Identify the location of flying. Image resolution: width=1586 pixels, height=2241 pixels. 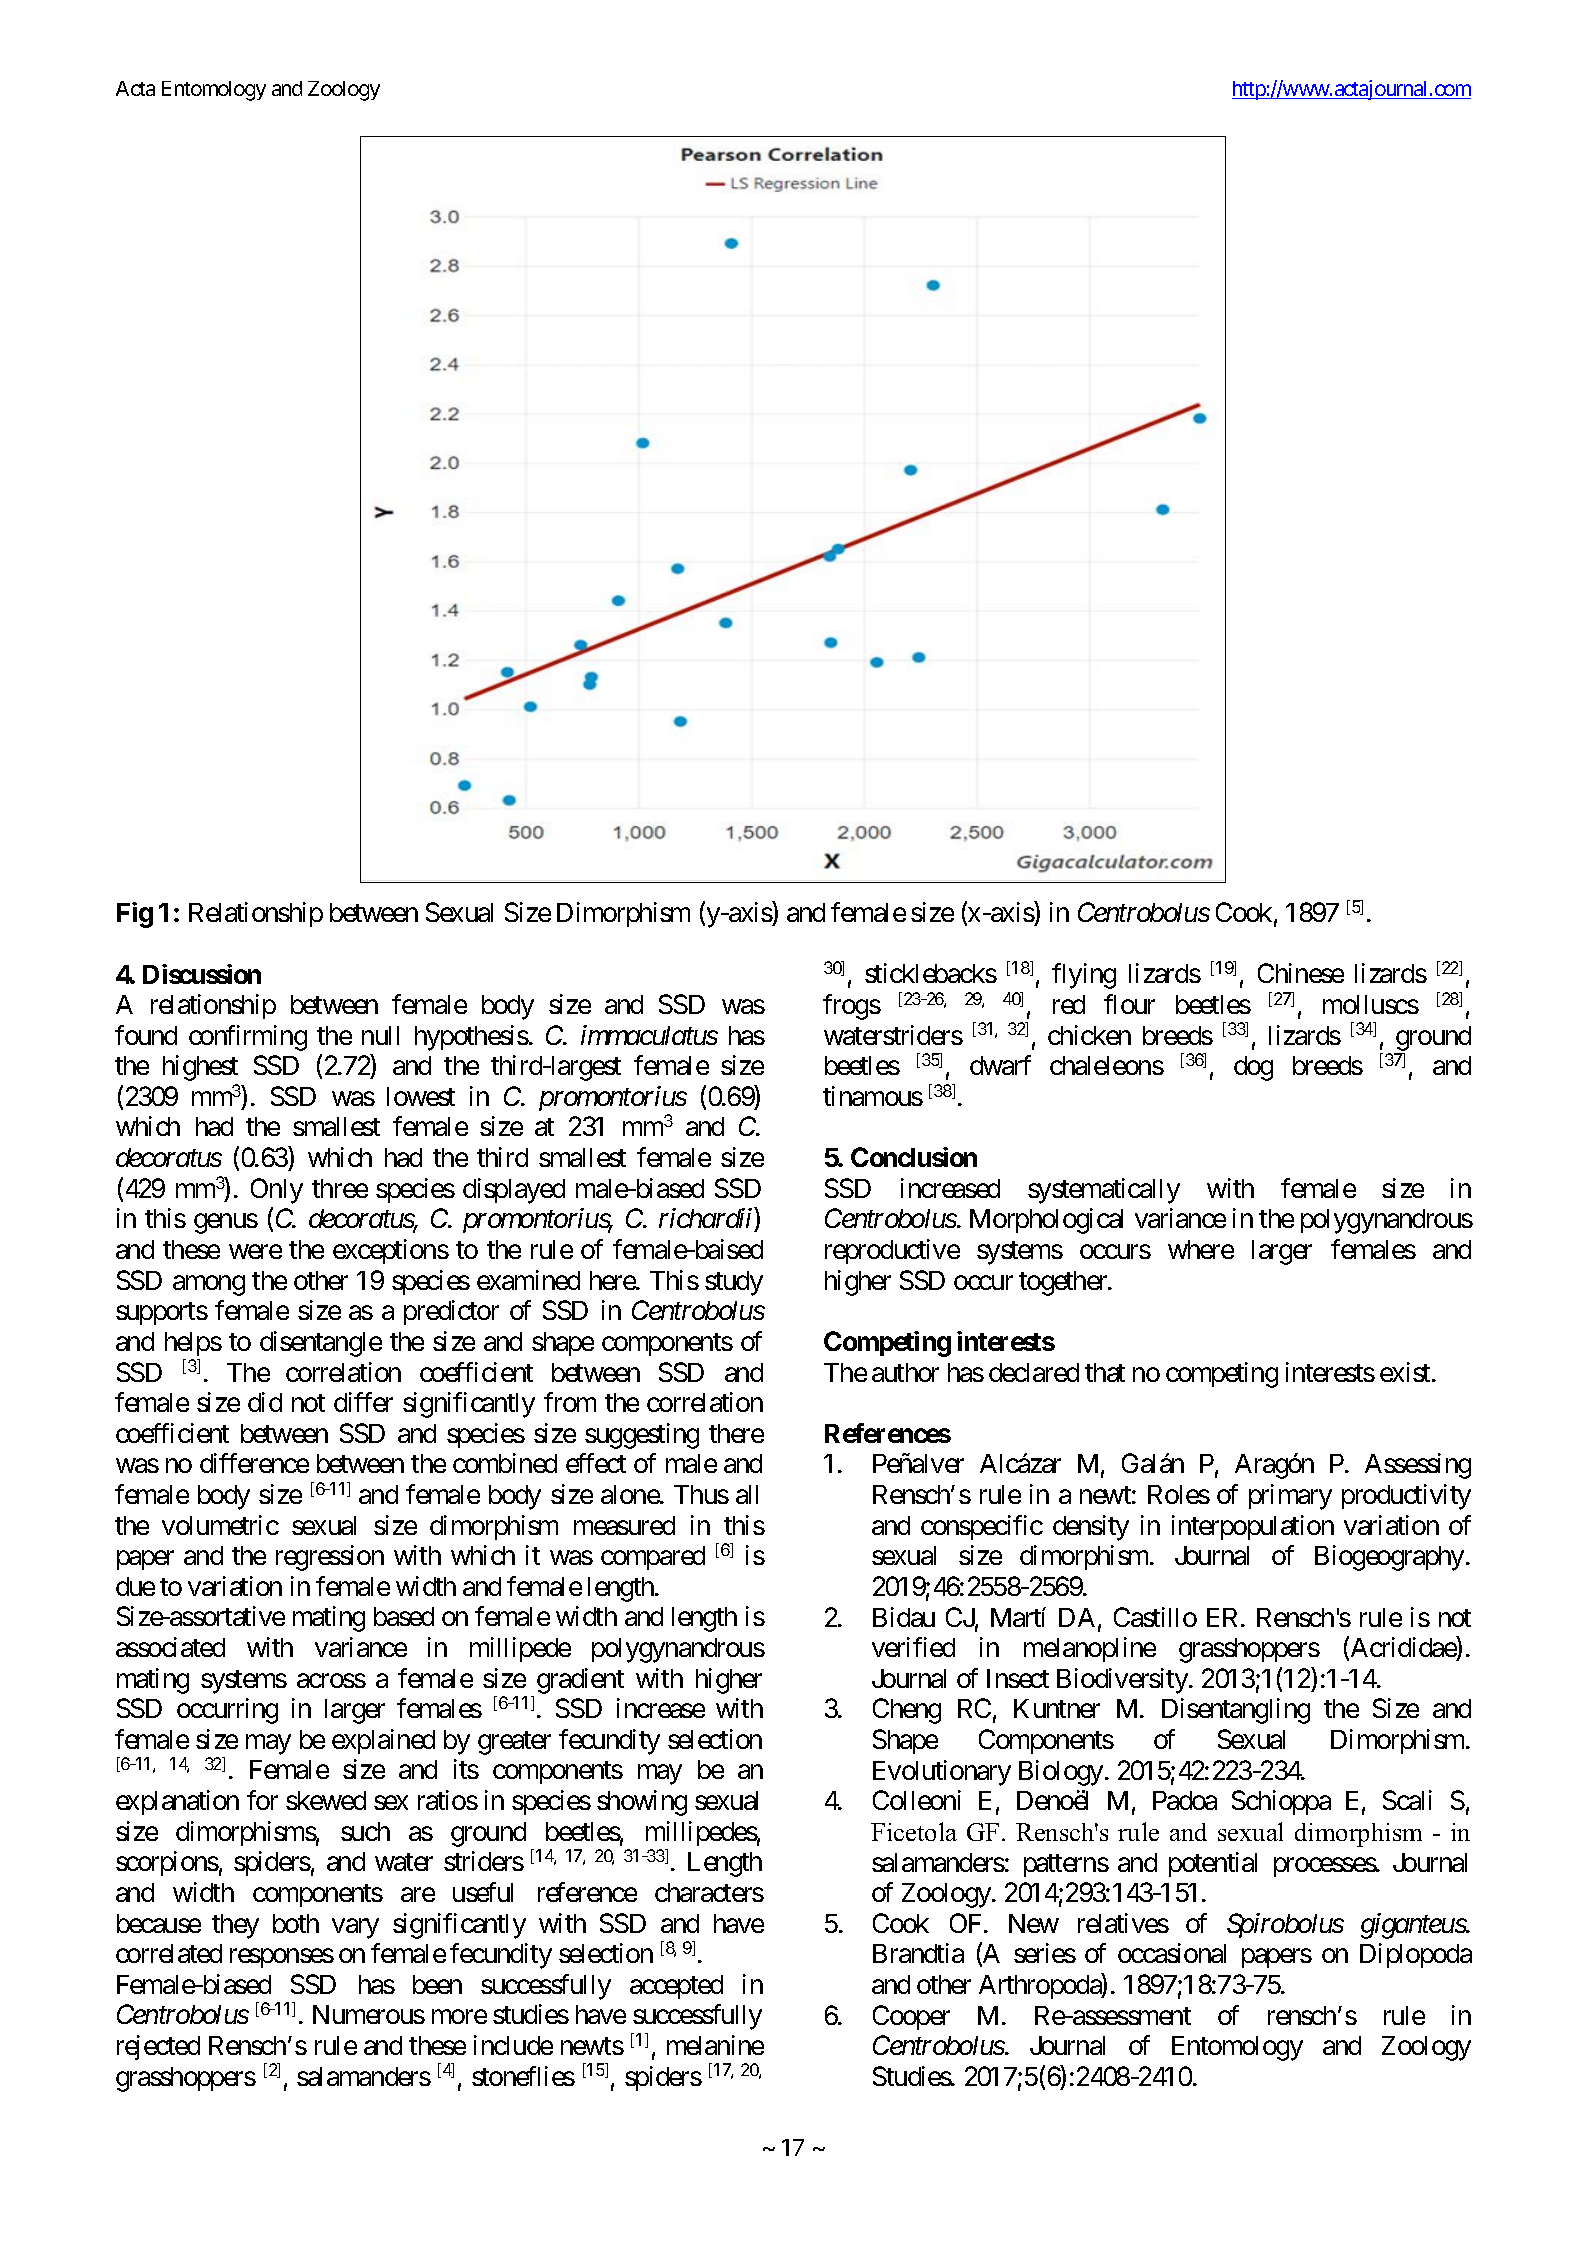
(1084, 976).
